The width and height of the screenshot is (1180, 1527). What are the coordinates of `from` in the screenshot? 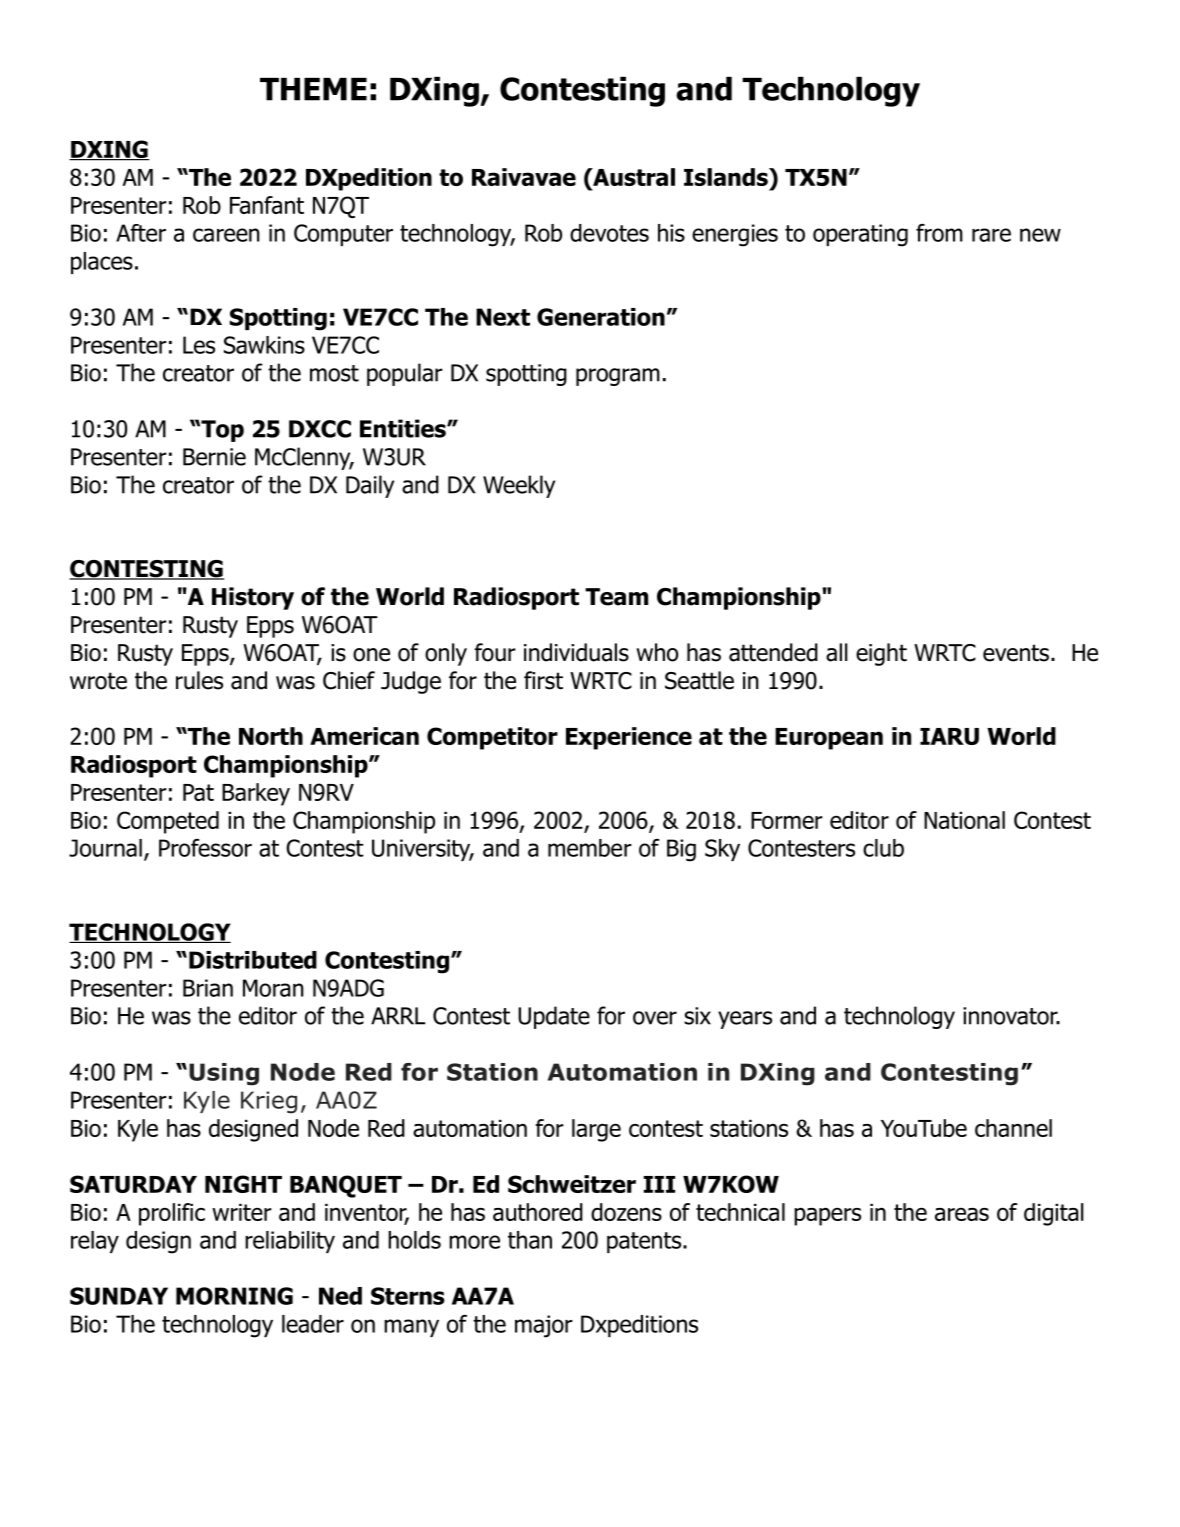 It's located at (939, 233).
